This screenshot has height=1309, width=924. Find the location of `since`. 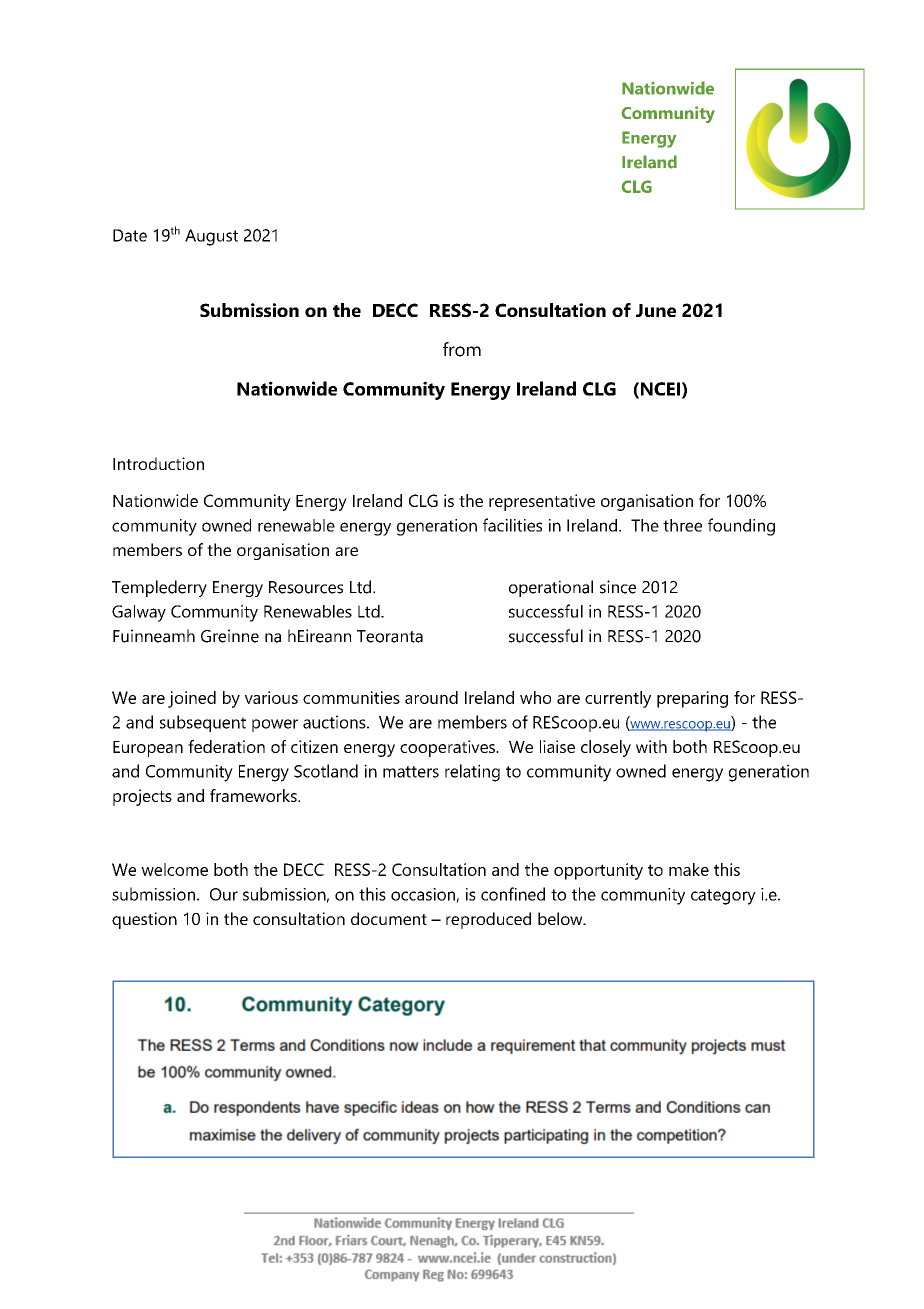

since is located at coordinates (618, 587).
